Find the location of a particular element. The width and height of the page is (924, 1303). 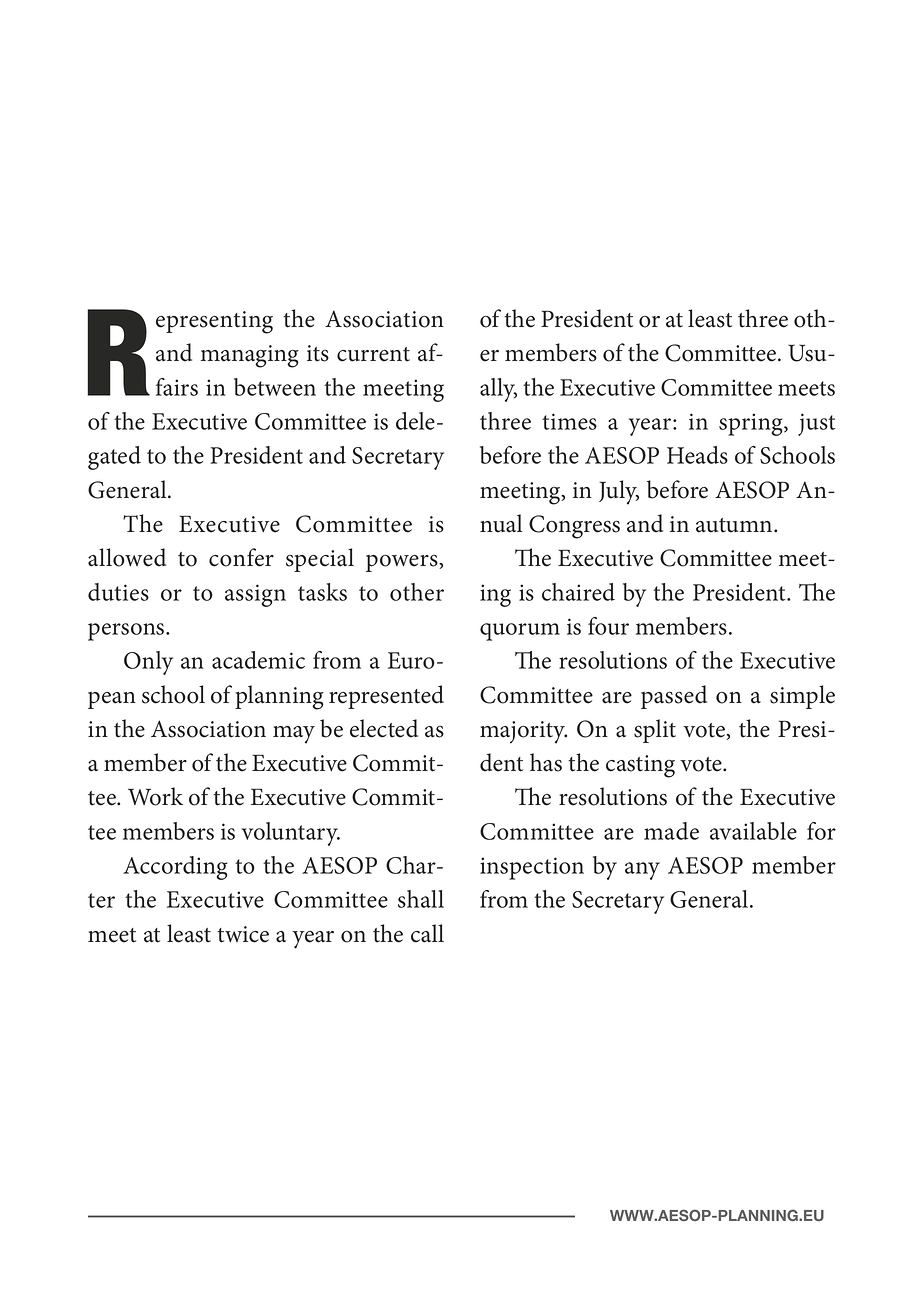

call is located at coordinates (427, 933).
